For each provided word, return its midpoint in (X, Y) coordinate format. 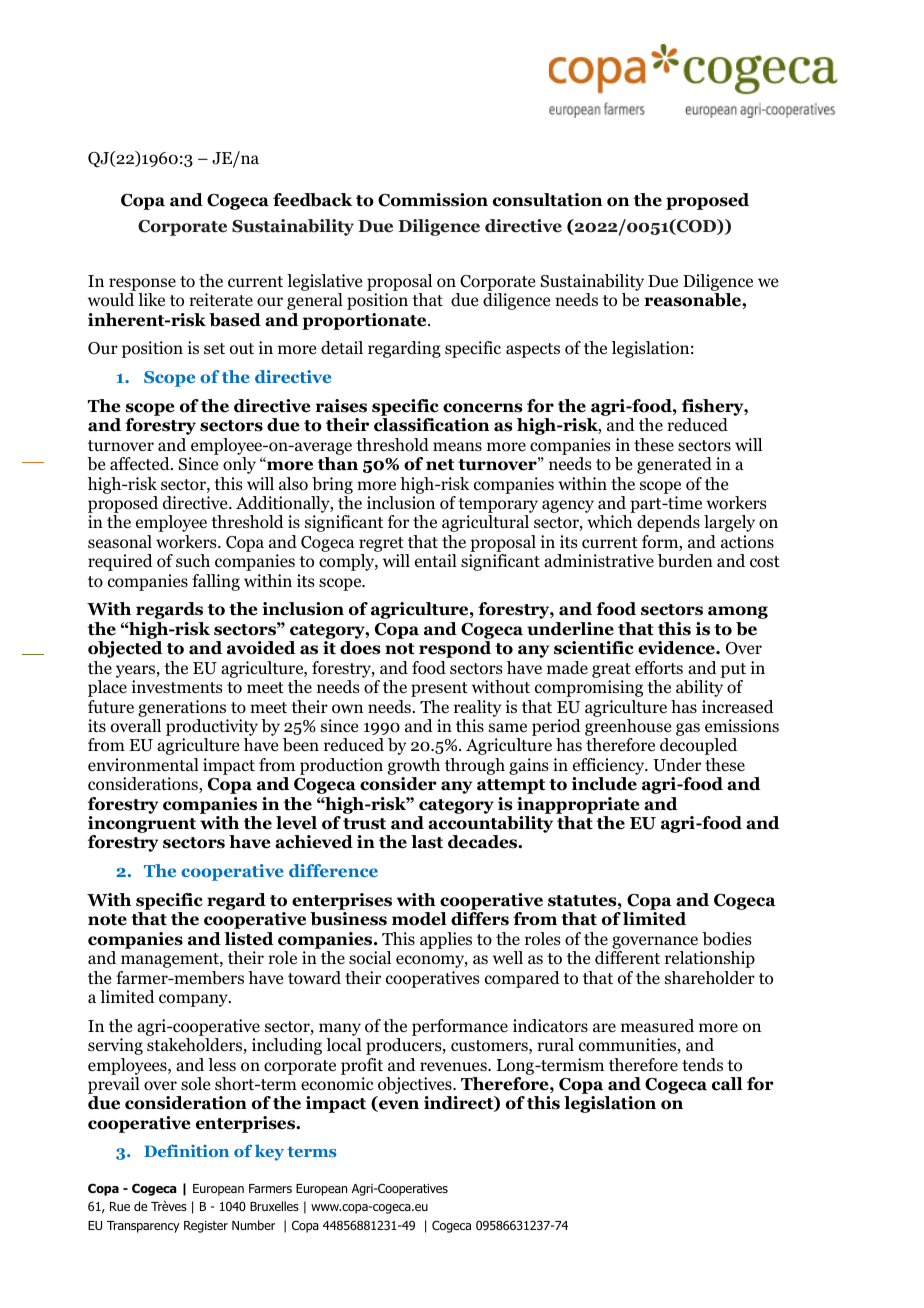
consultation (547, 200)
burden (685, 561)
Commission (433, 200)
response (142, 284)
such (193, 560)
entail (436, 560)
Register (206, 1227)
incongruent (142, 826)
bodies (727, 939)
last (427, 842)
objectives (415, 1087)
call (727, 1084)
